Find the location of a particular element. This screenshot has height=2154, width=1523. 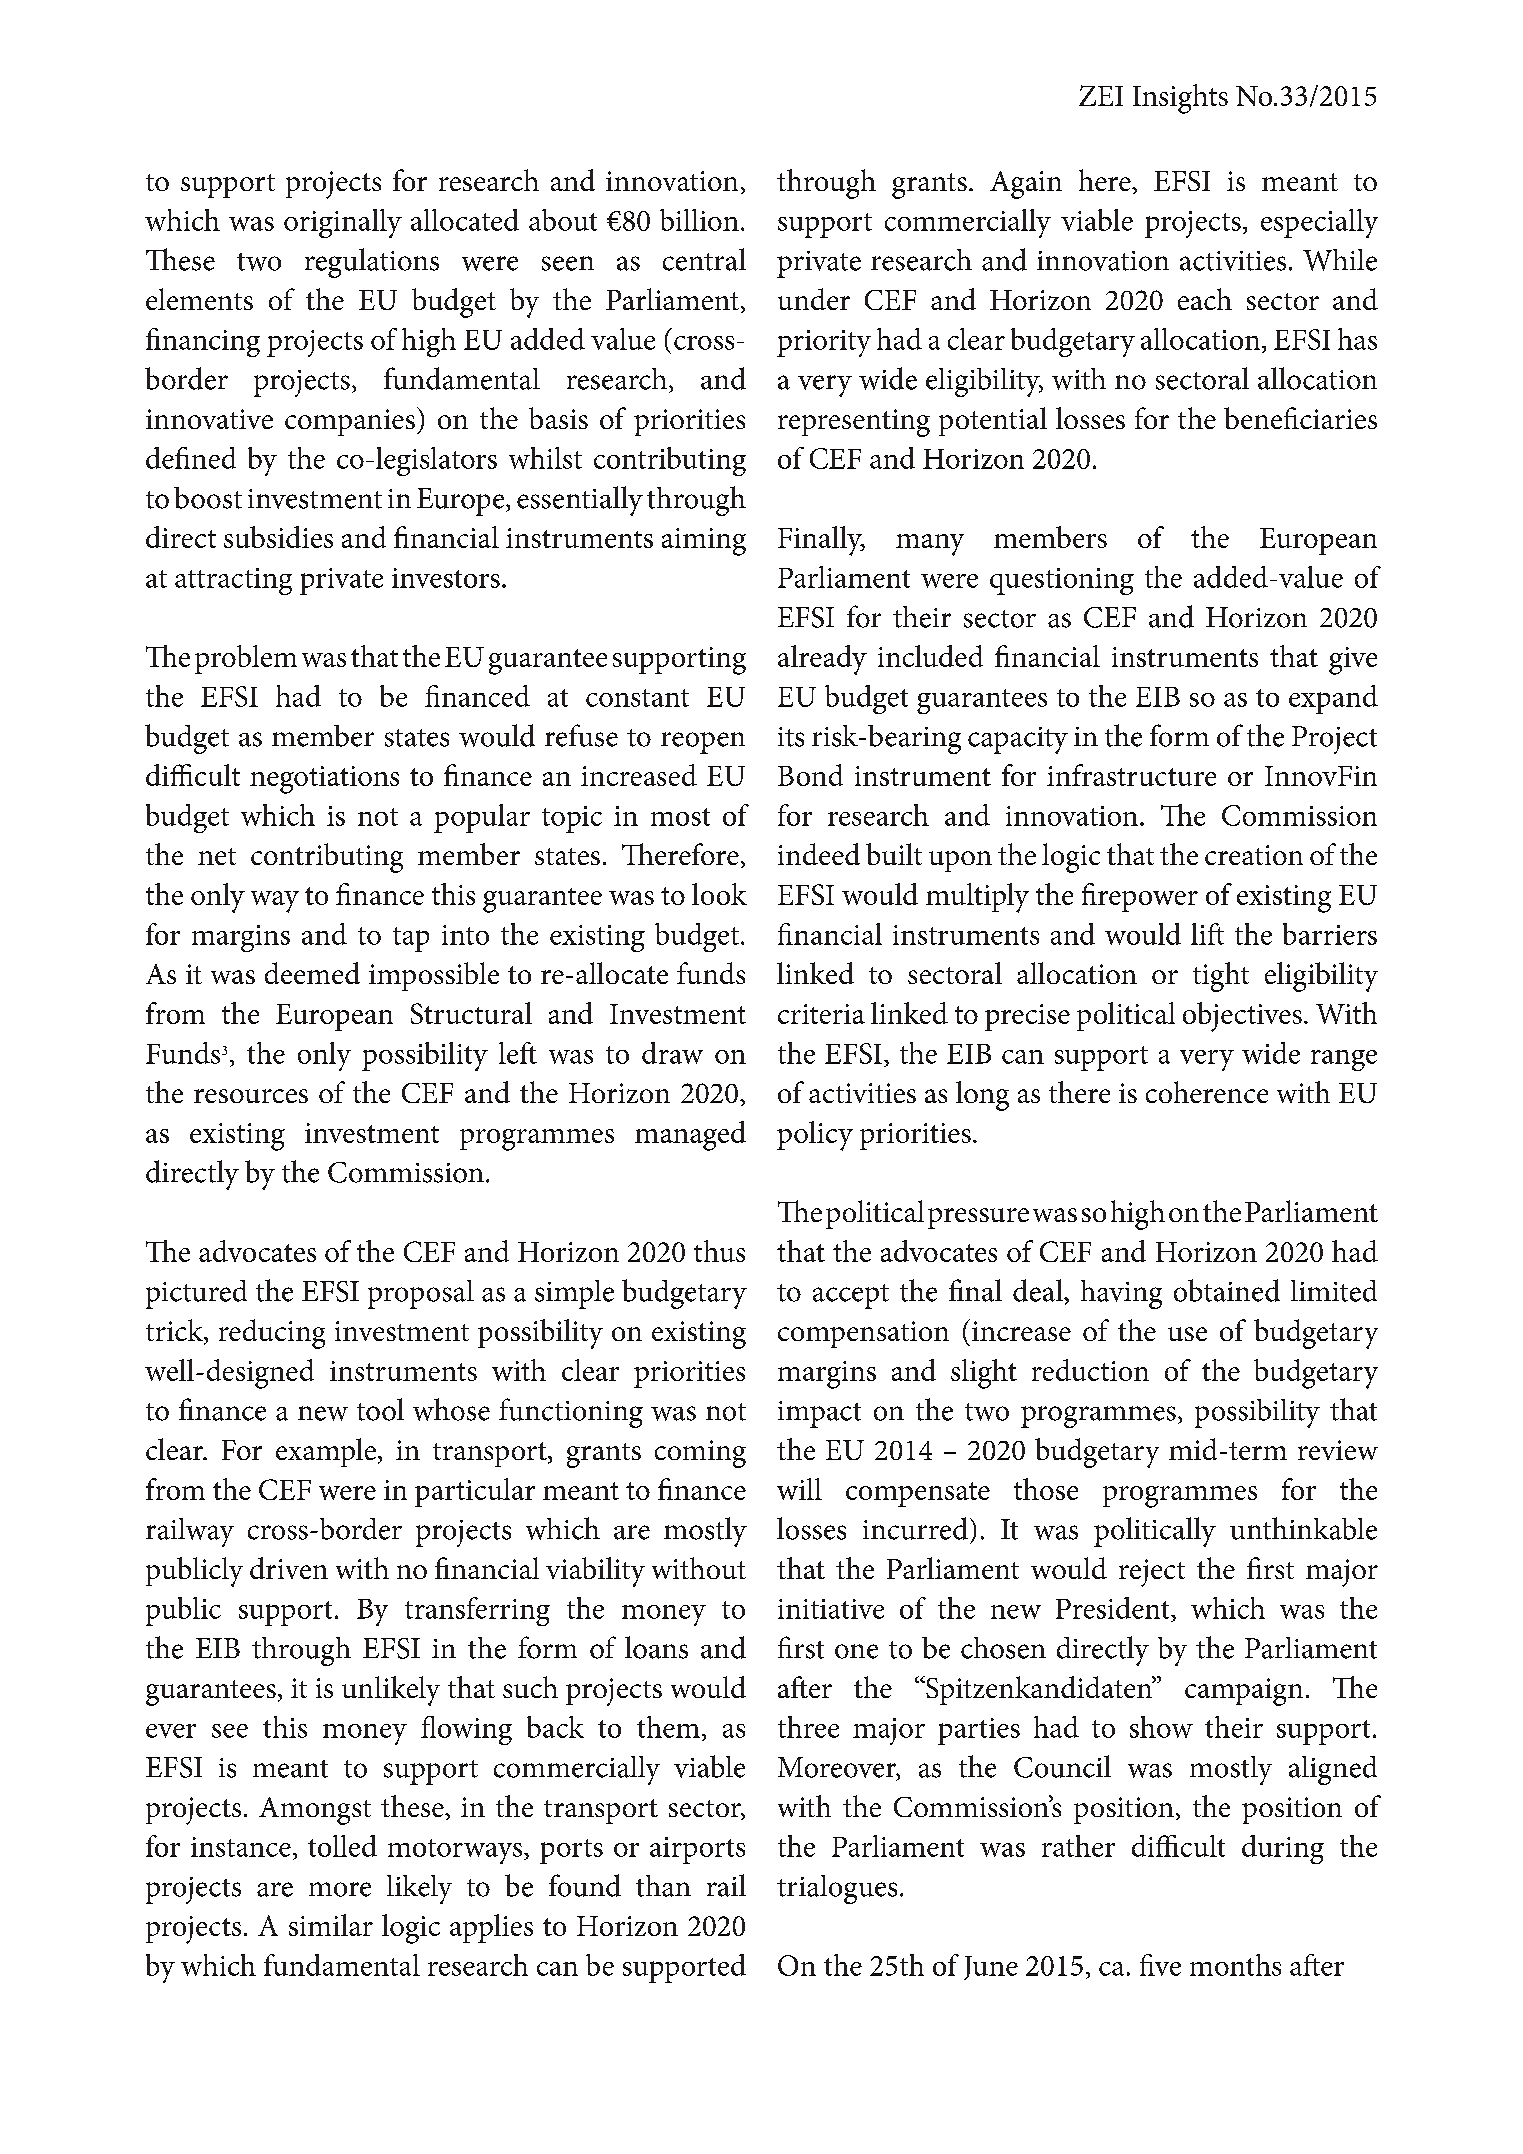

accept is located at coordinates (851, 1296).
